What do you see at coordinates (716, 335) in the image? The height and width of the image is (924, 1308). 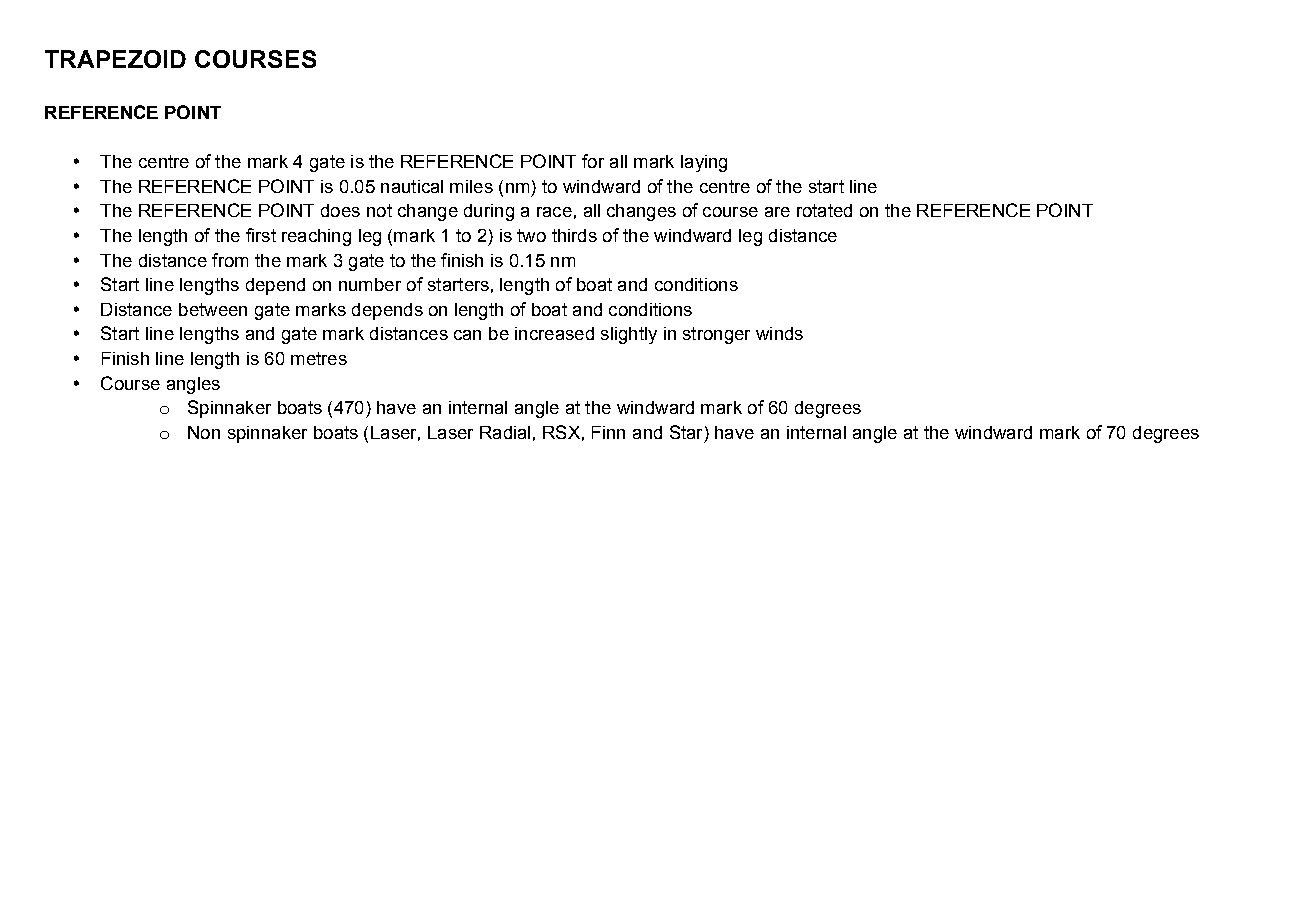 I see `stronger` at bounding box center [716, 335].
